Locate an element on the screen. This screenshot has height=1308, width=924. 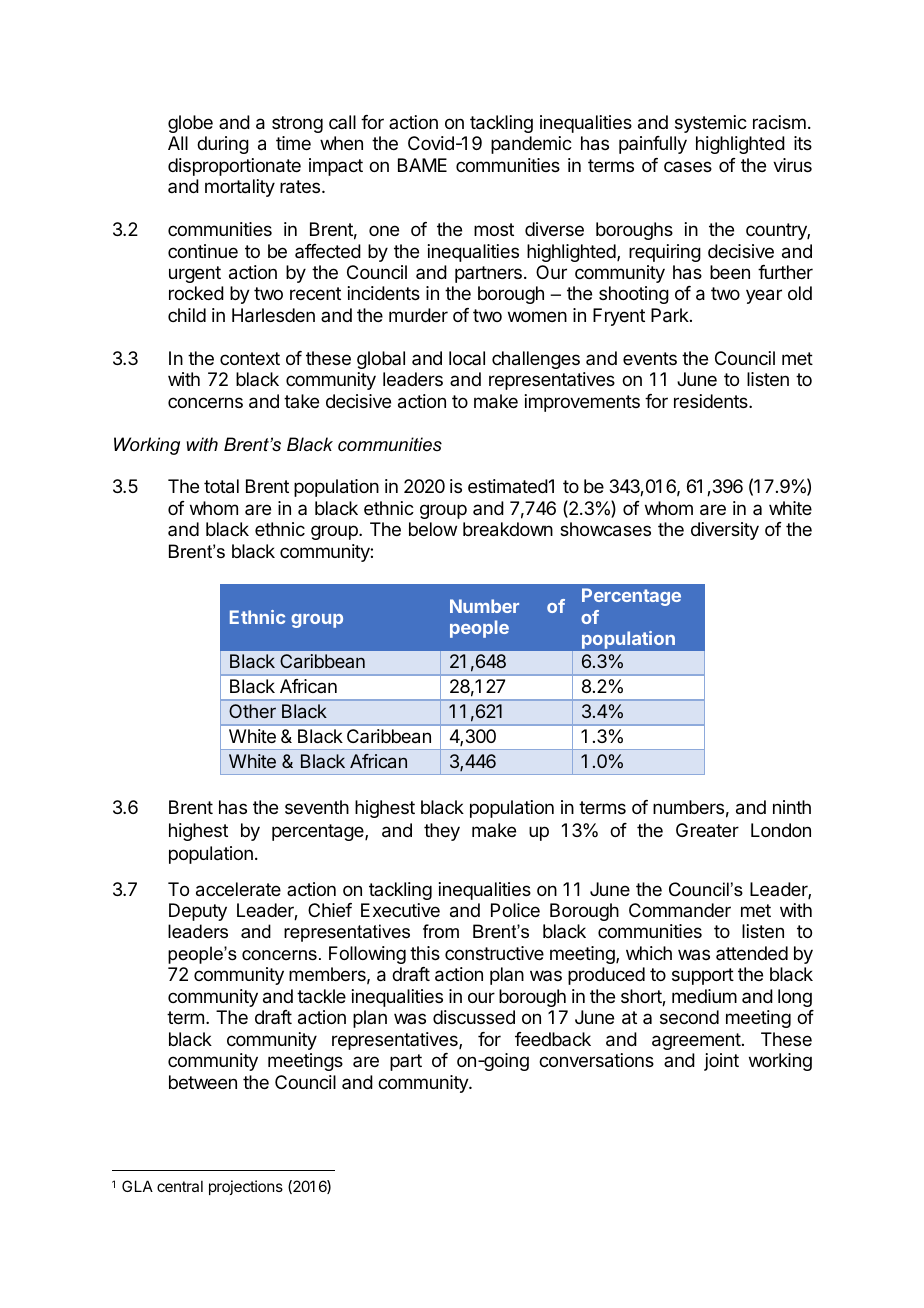
diversity is located at coordinates (725, 531).
